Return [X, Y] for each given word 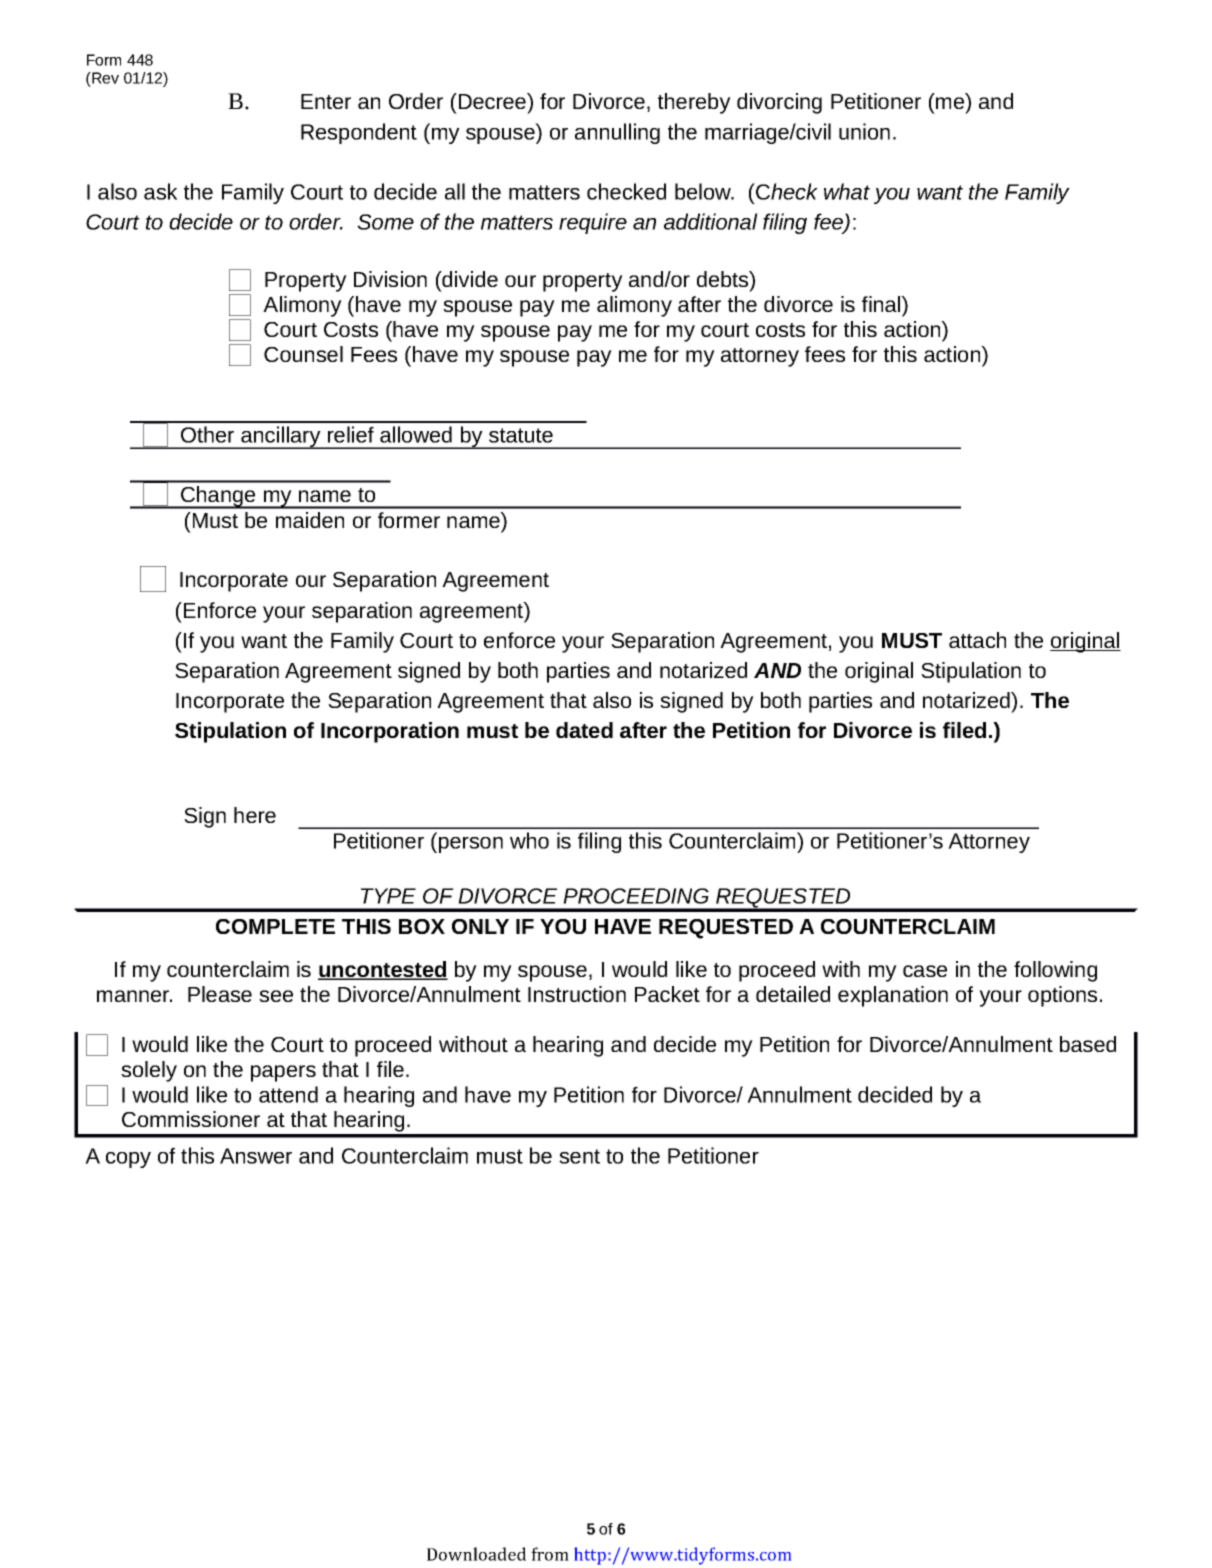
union [864, 131]
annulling [617, 133]
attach [977, 640]
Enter [326, 101]
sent [579, 1156]
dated [584, 730]
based [1088, 1044]
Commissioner [191, 1119]
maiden [310, 520]
